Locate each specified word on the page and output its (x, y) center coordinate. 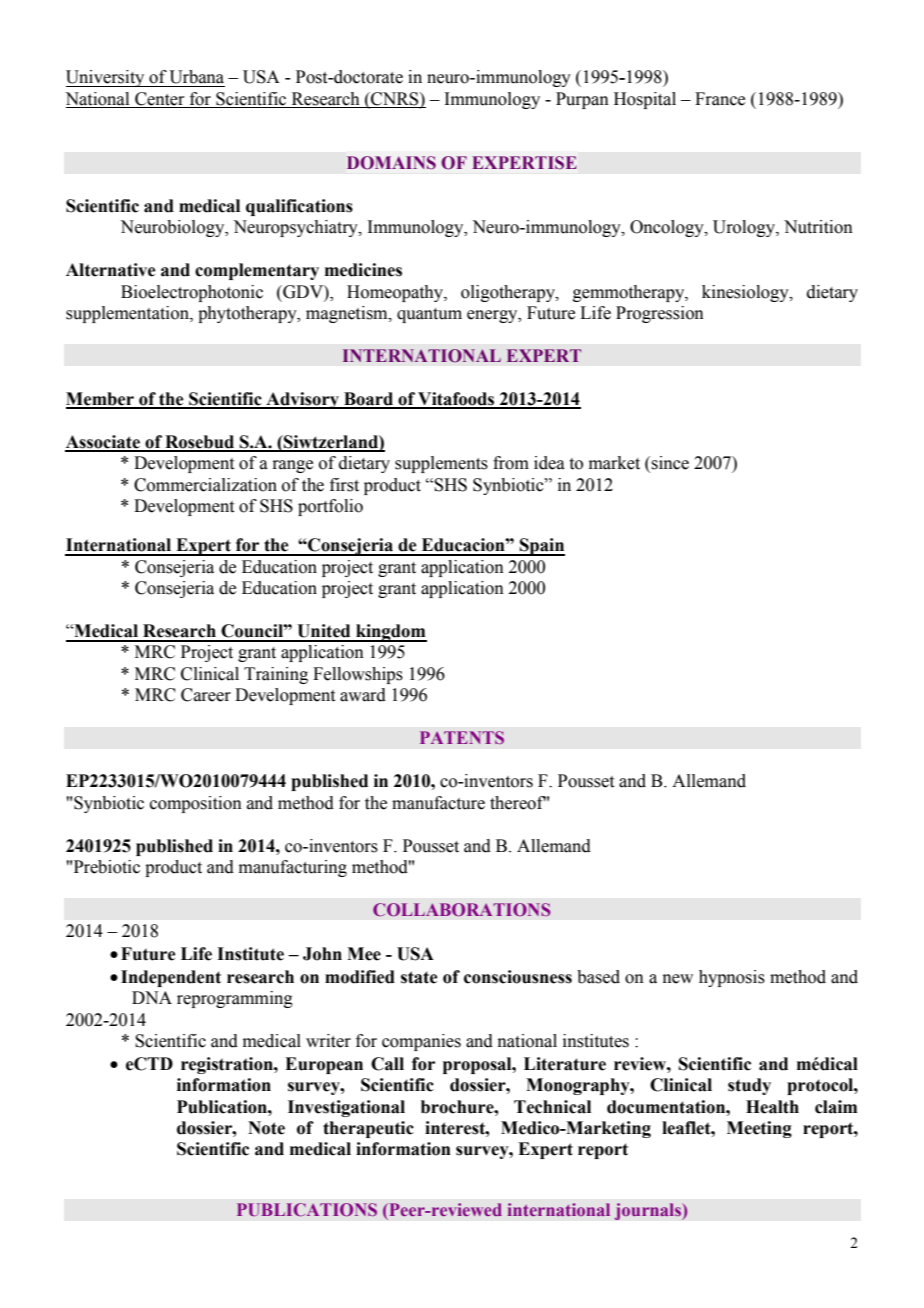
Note (266, 1128)
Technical (552, 1107)
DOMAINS (391, 163)
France (720, 99)
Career (206, 695)
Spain (541, 547)
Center (160, 99)
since (670, 463)
